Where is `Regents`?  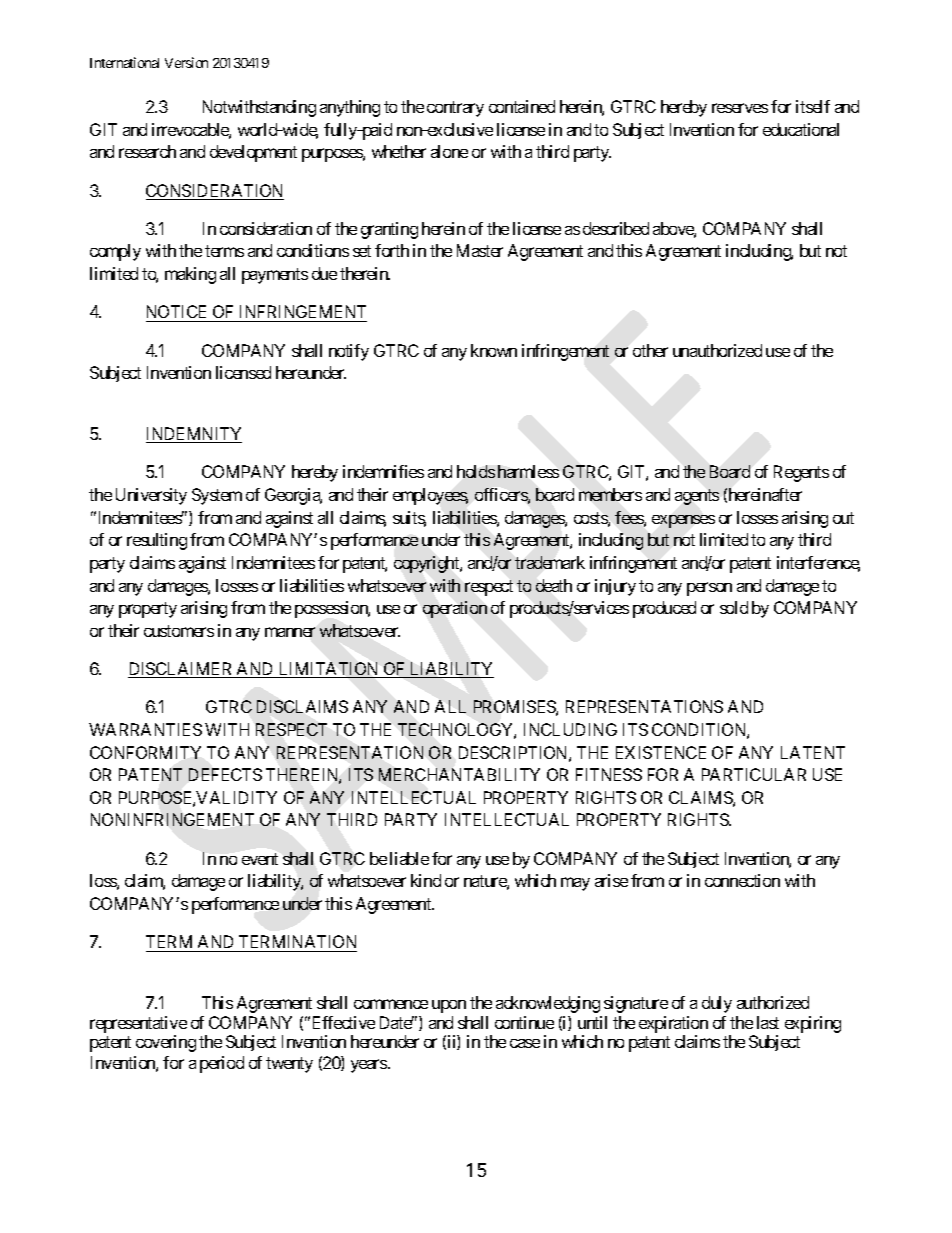
Regents is located at coordinates (801, 473).
